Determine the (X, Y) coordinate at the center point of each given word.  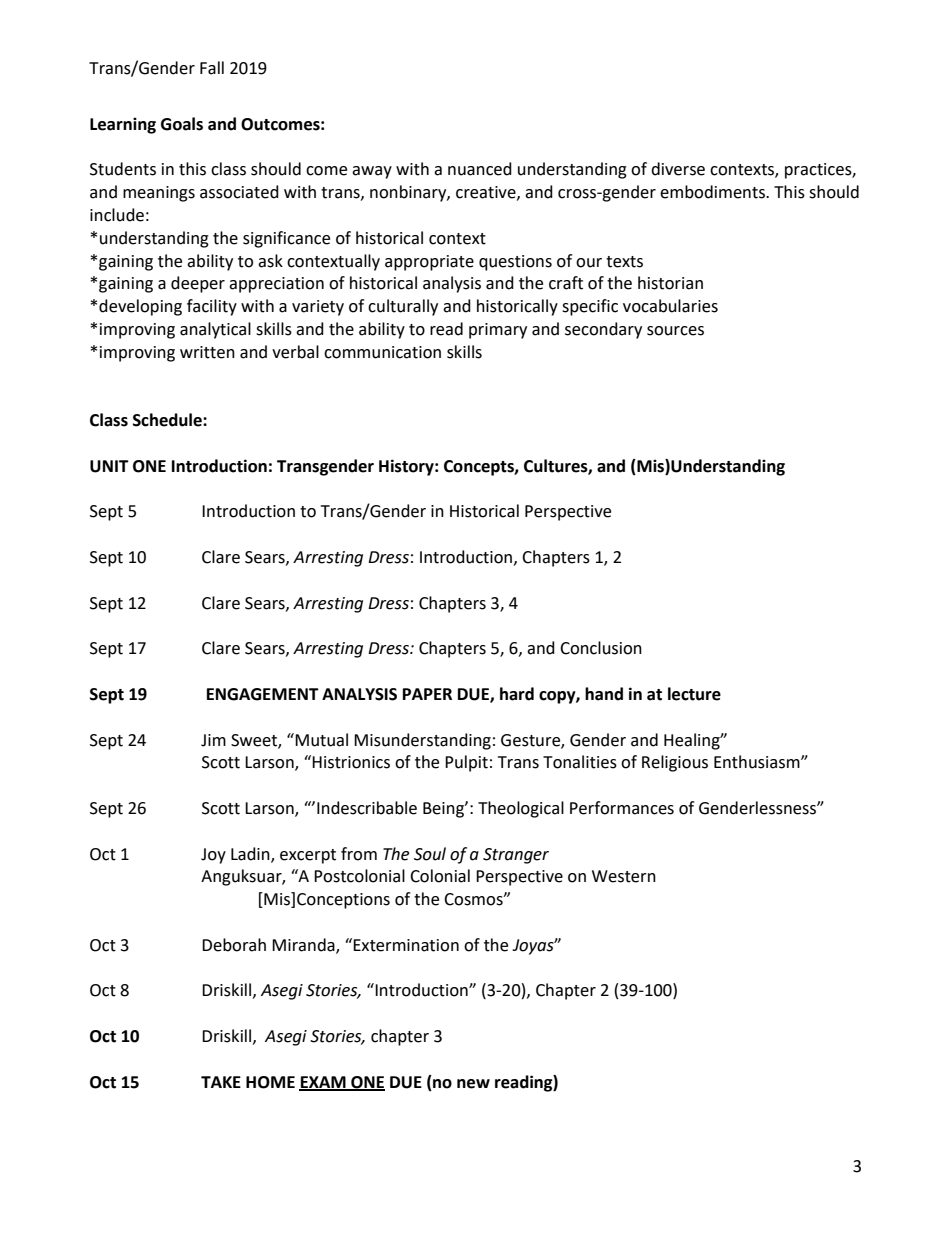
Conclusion (601, 648)
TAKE (221, 1082)
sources (675, 331)
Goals (182, 124)
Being (444, 810)
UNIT (109, 466)
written (207, 352)
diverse (678, 169)
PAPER (427, 694)
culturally (403, 307)
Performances (622, 808)
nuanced (480, 169)
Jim (213, 740)
